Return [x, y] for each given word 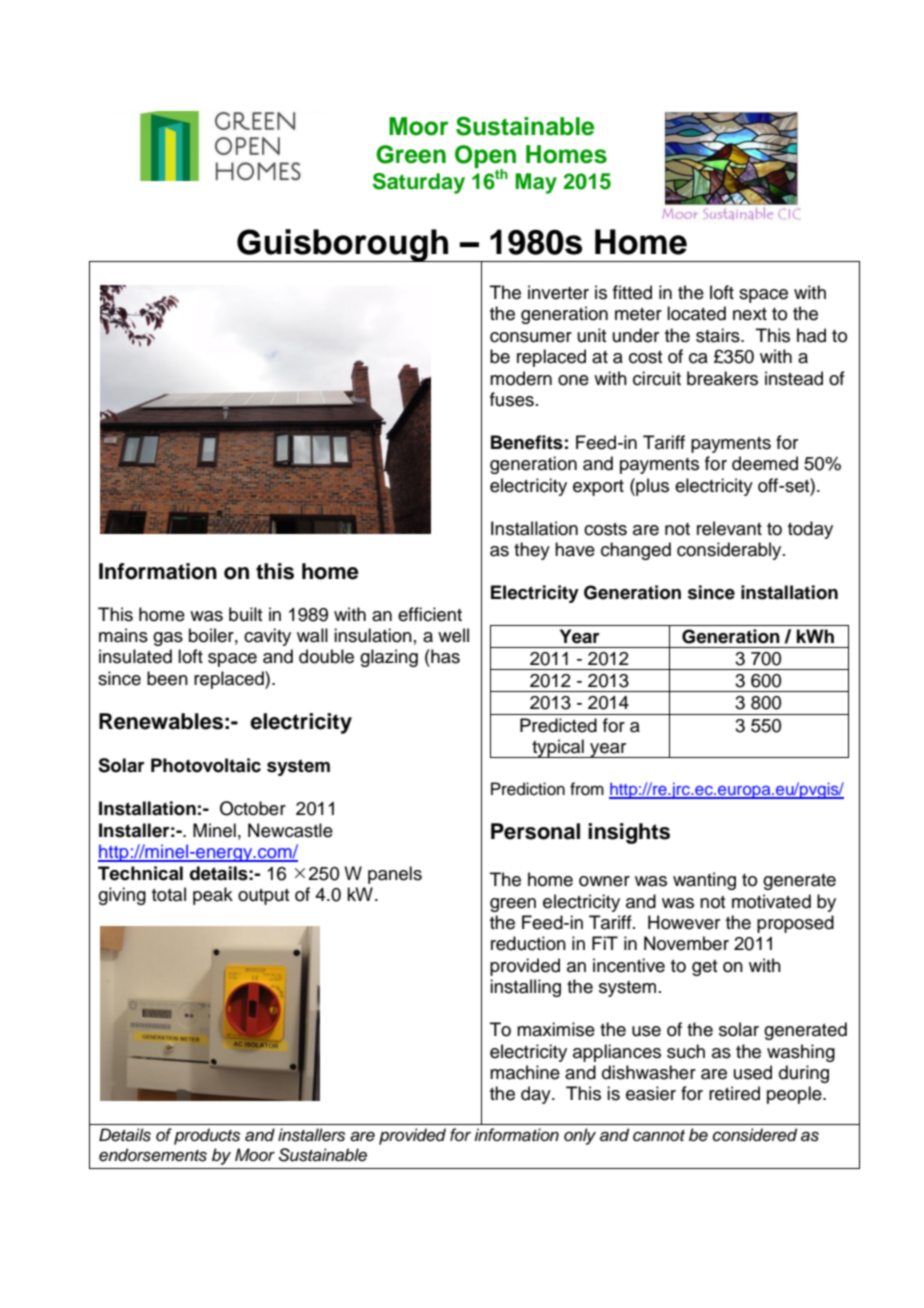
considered [755, 1135]
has [444, 656]
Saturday [419, 183]
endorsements [153, 1155]
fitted [632, 292]
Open [485, 158]
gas [168, 639]
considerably [730, 551]
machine [525, 1072]
